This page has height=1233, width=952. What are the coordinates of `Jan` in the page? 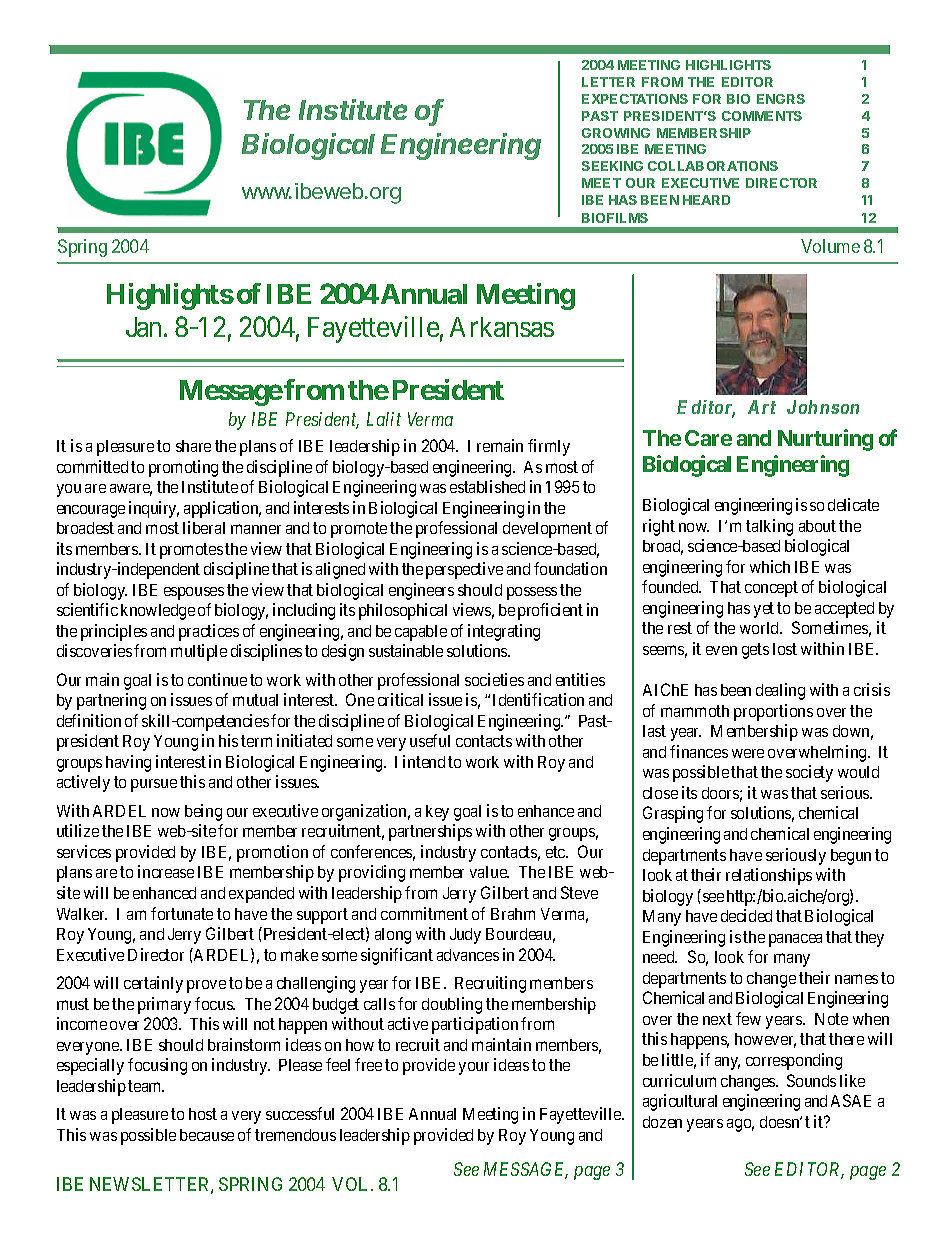 It's located at (145, 327).
